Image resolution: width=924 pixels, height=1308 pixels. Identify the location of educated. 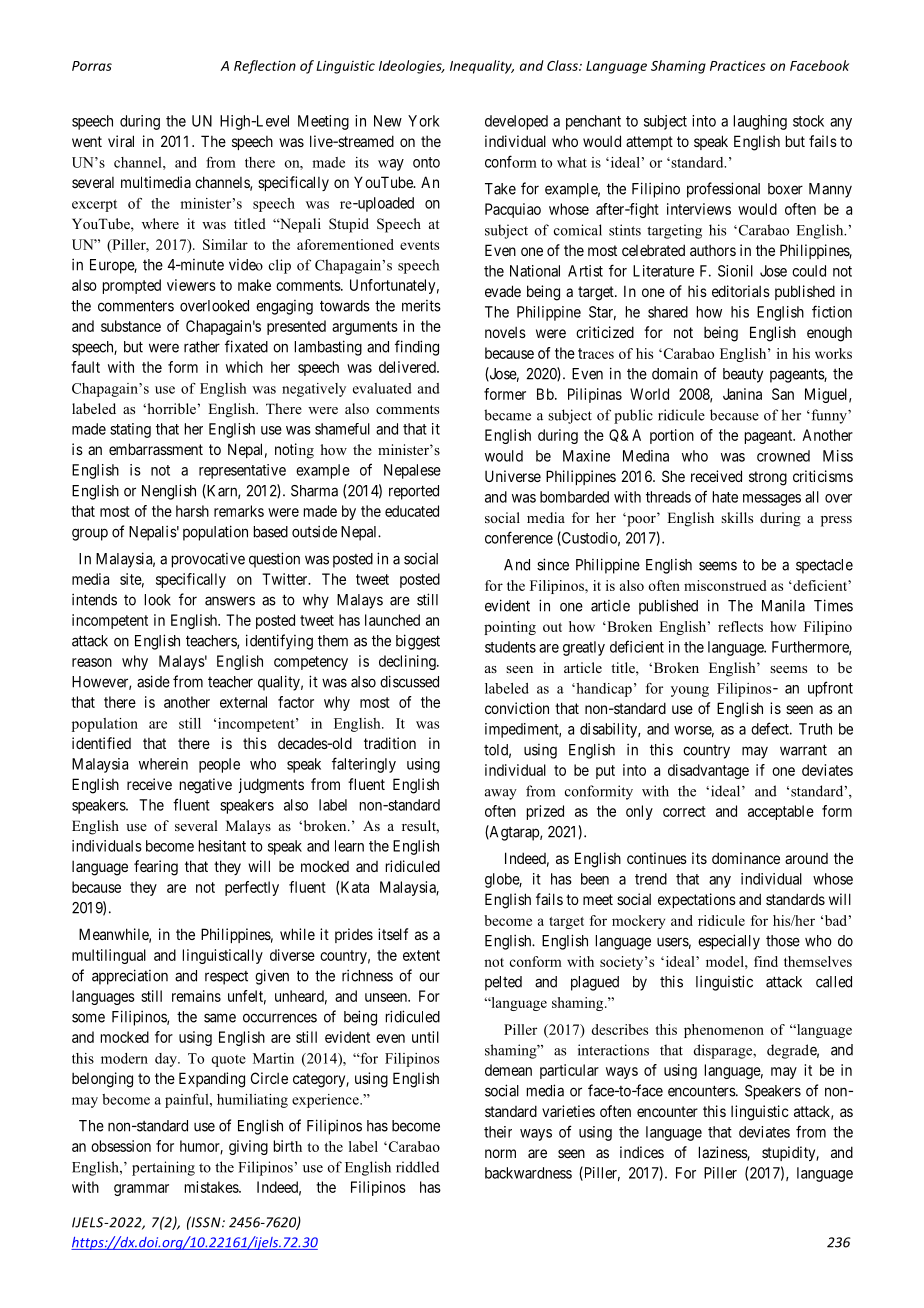
(412, 511).
